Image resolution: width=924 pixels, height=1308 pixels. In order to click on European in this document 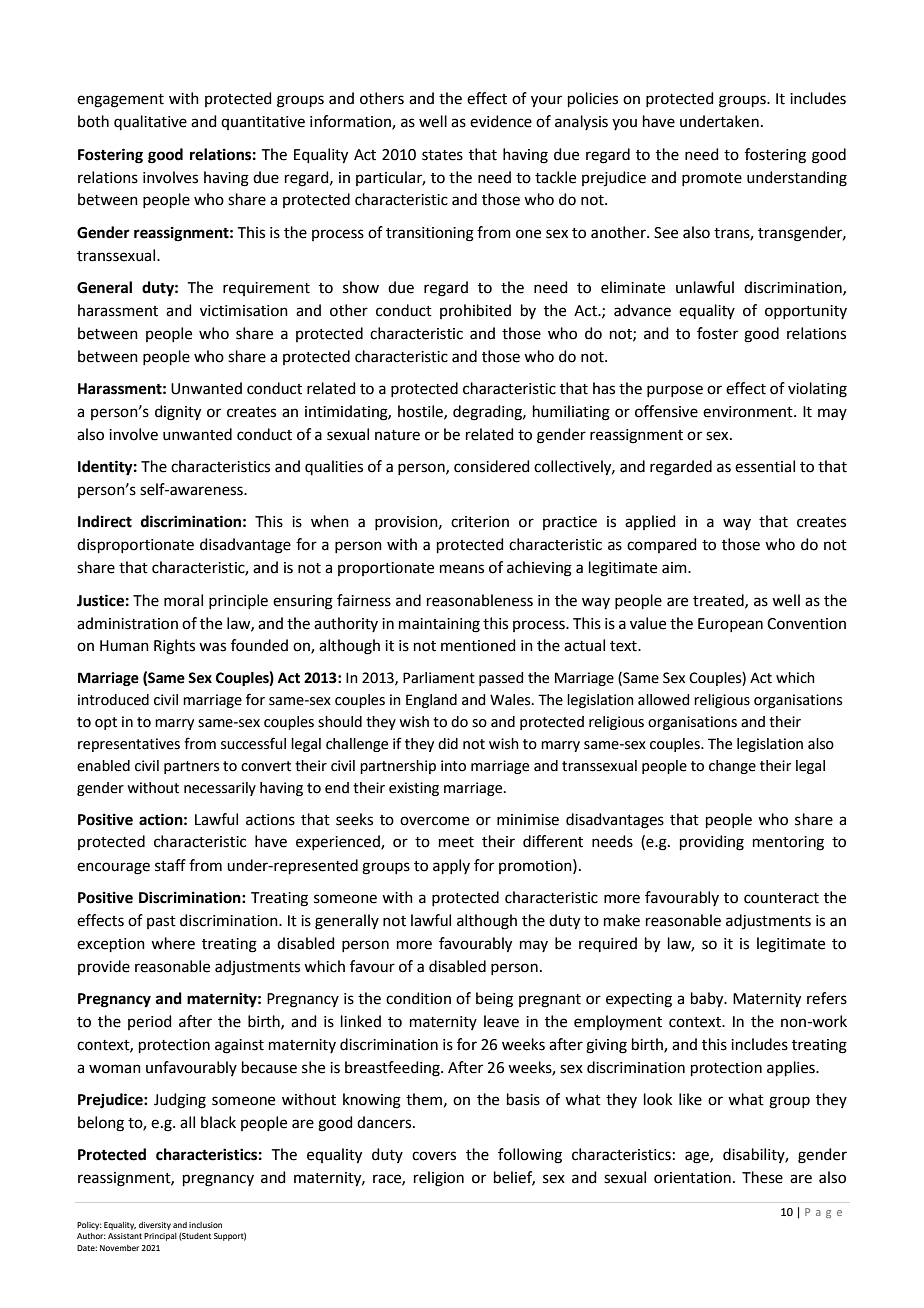, I will do `click(730, 625)`.
